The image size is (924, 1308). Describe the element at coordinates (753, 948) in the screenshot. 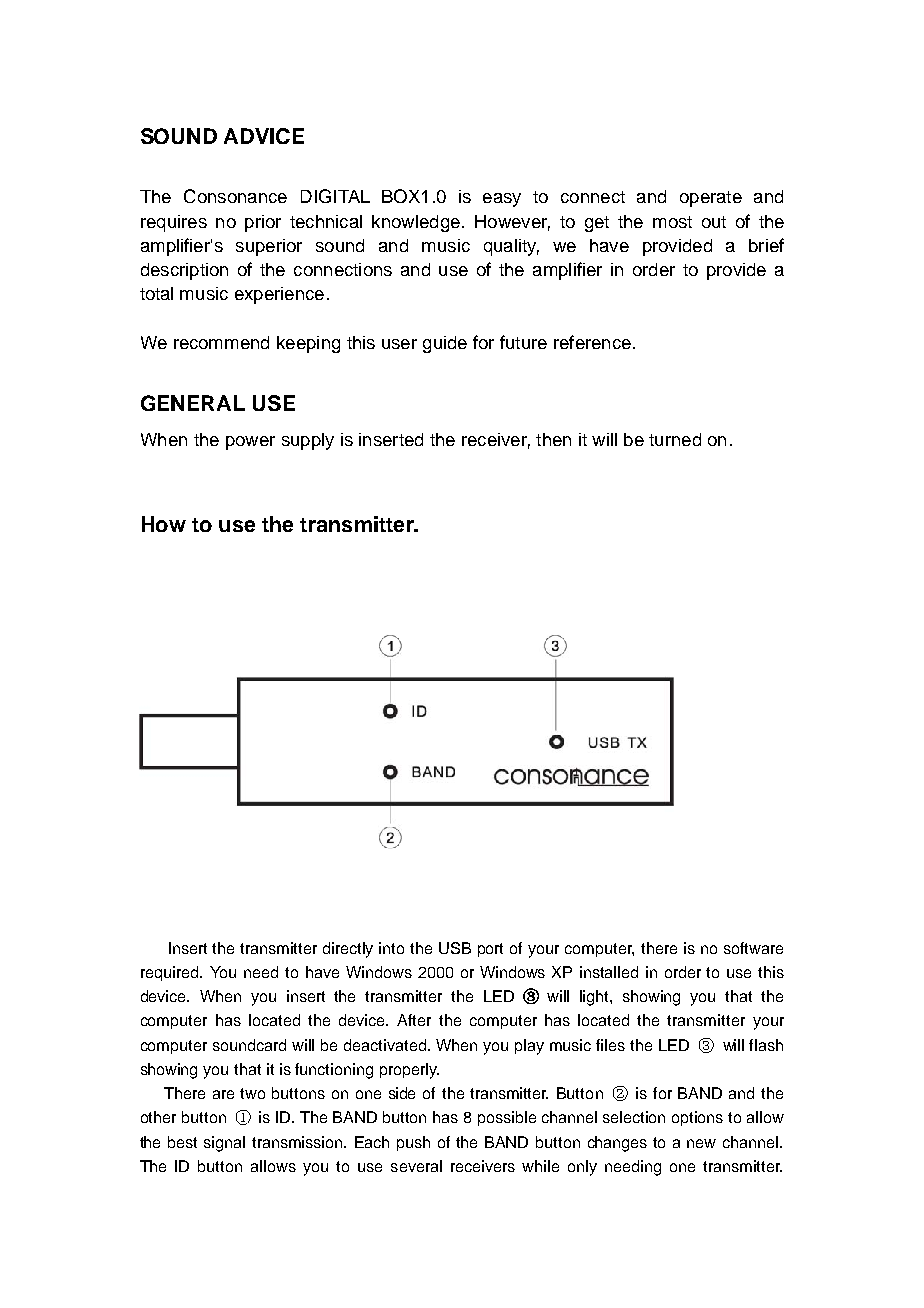

I see `software` at that location.
